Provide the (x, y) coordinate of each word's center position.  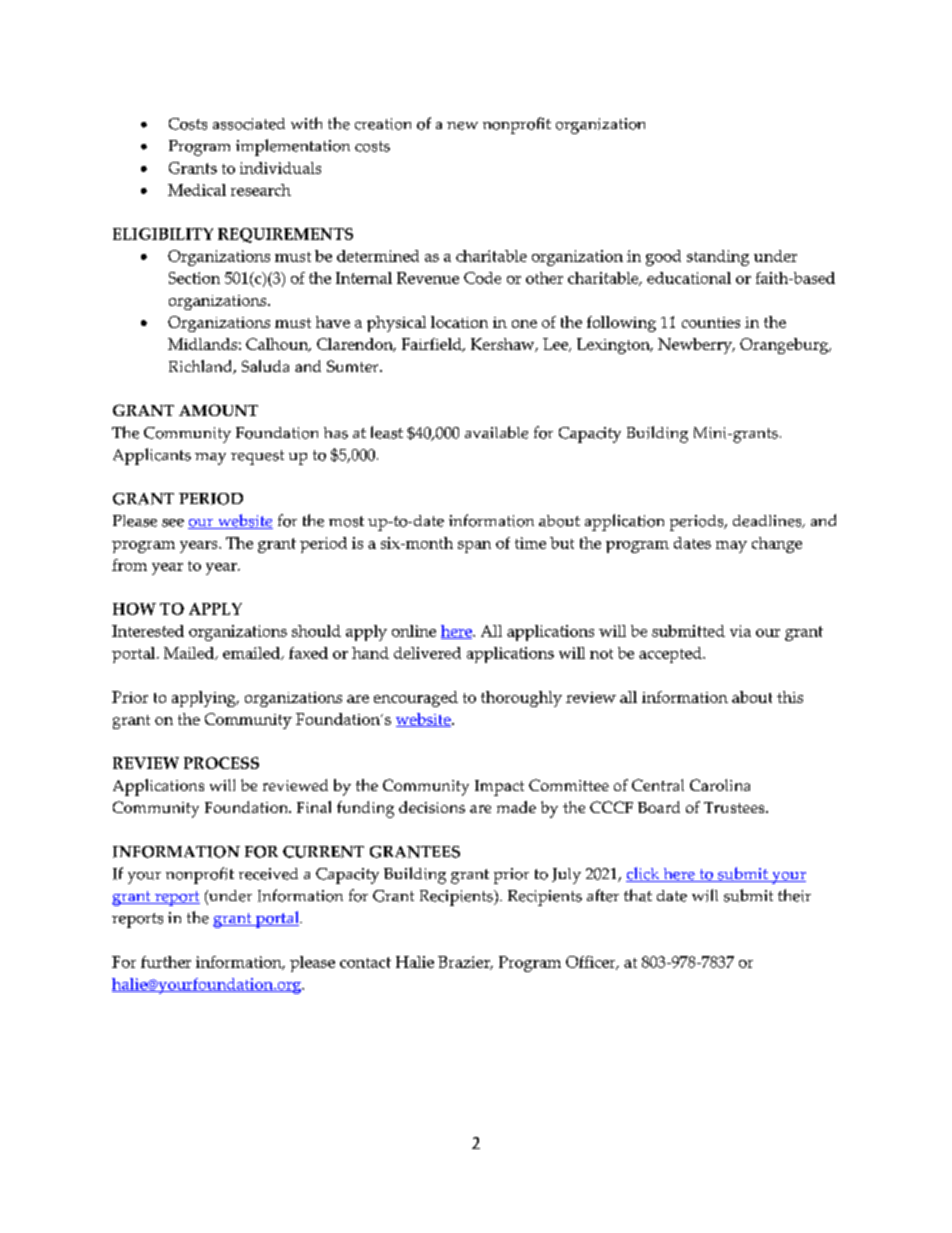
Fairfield (433, 345)
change (777, 545)
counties (711, 322)
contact (365, 962)
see (173, 523)
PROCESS (221, 763)
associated (249, 124)
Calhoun (278, 345)
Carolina (720, 785)
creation (383, 124)
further (166, 962)
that (638, 895)
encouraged (416, 699)
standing (718, 258)
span (474, 547)
